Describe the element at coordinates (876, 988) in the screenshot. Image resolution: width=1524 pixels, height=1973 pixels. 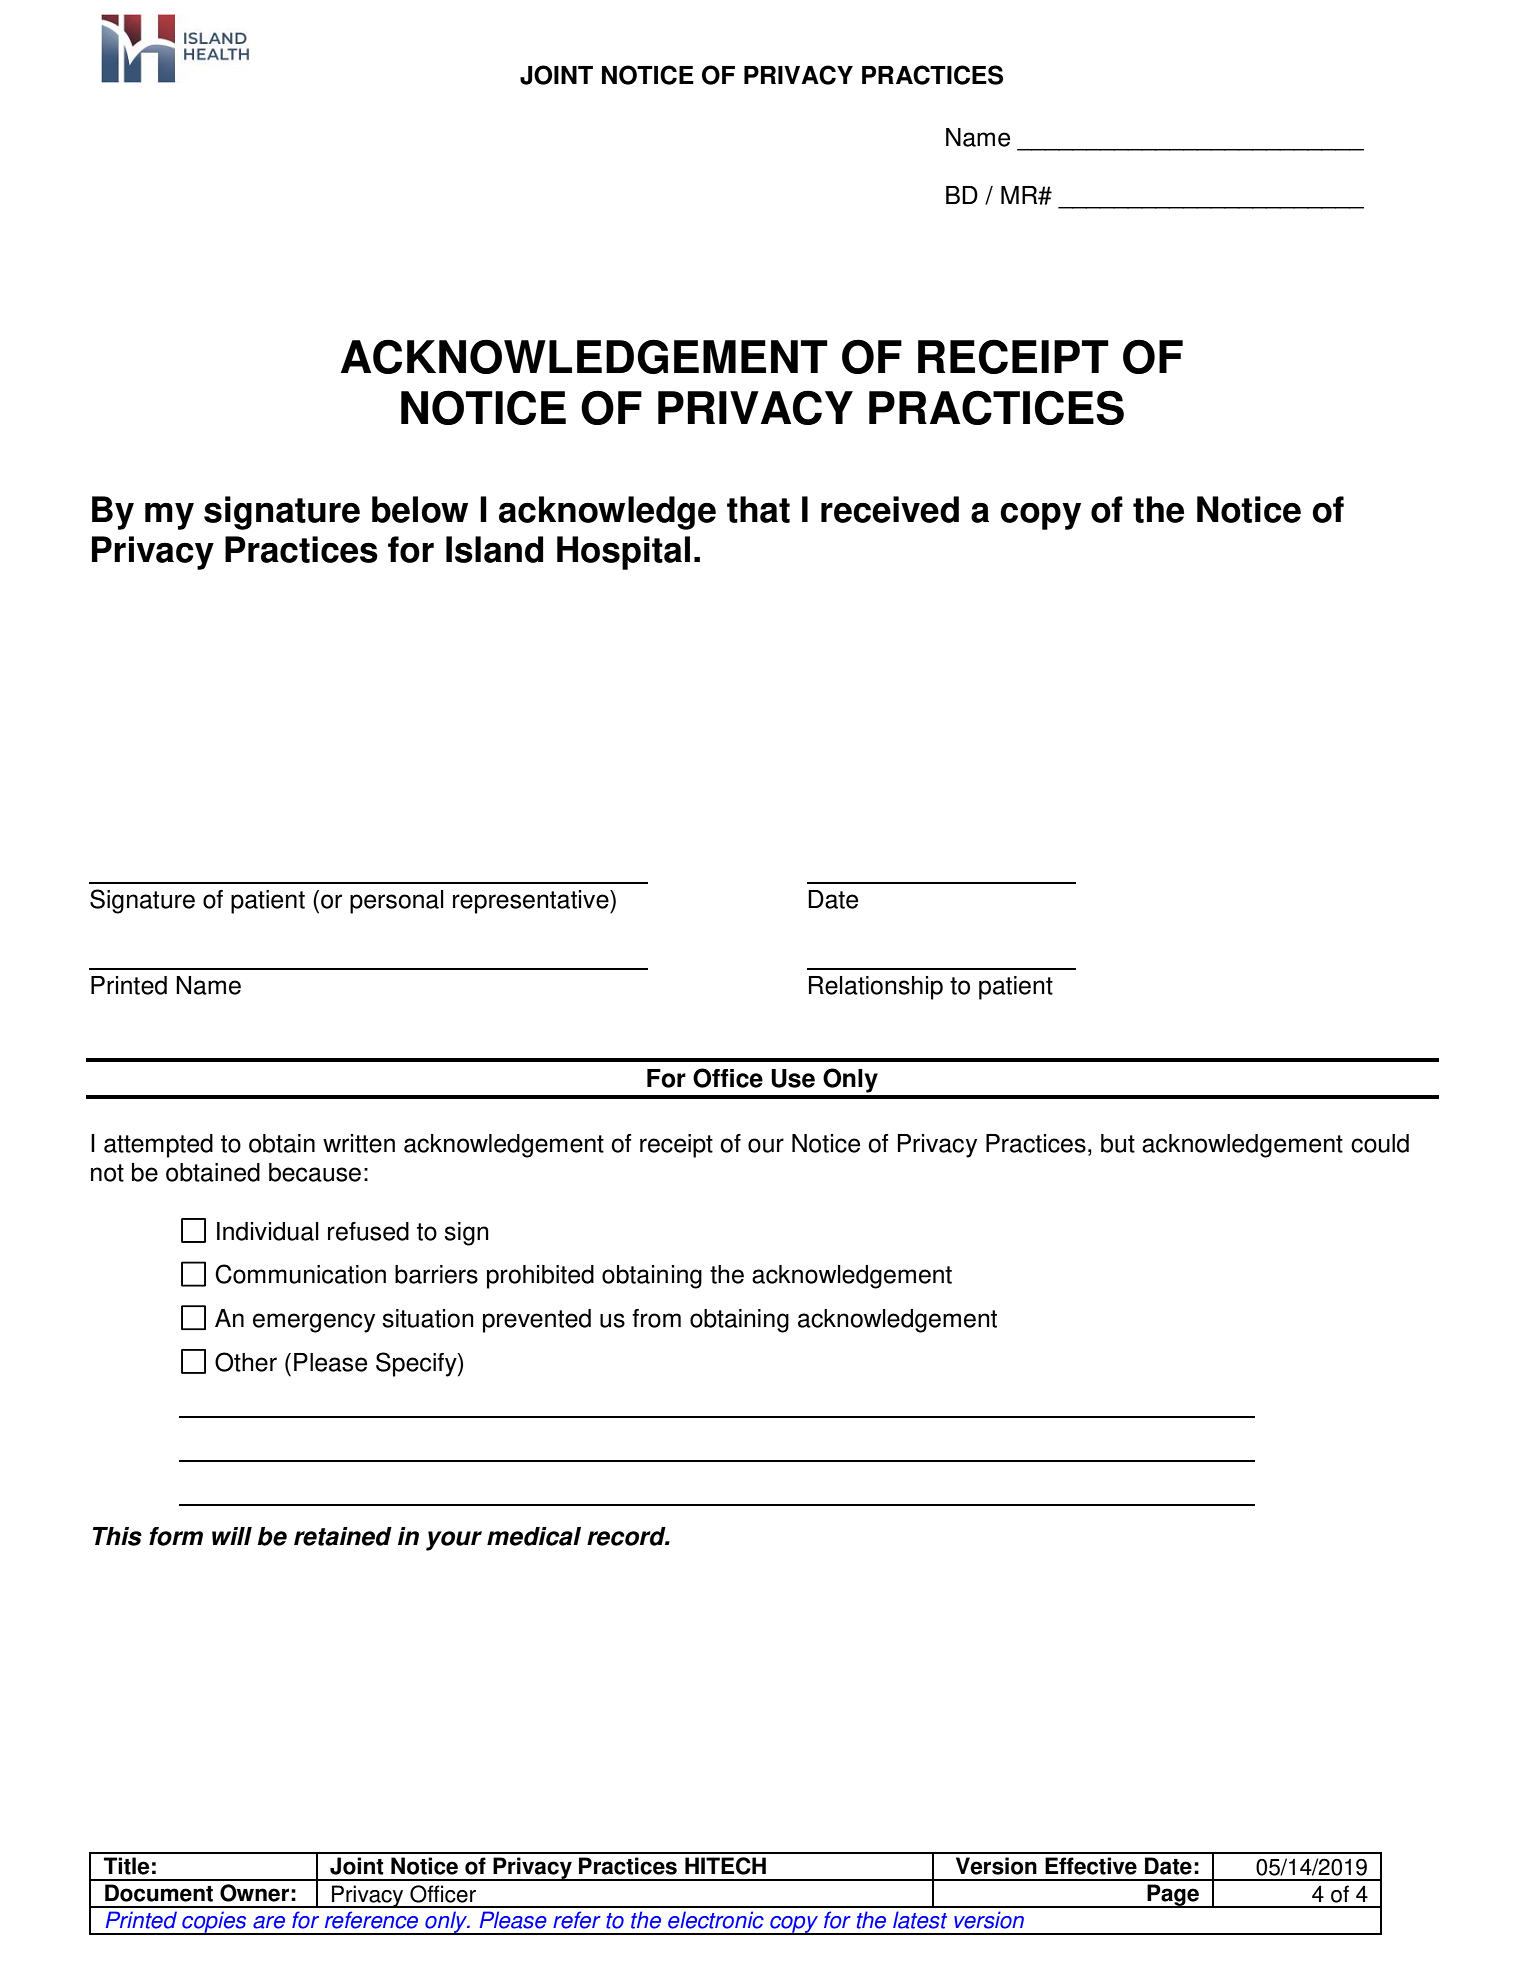
I see `Relationship` at that location.
